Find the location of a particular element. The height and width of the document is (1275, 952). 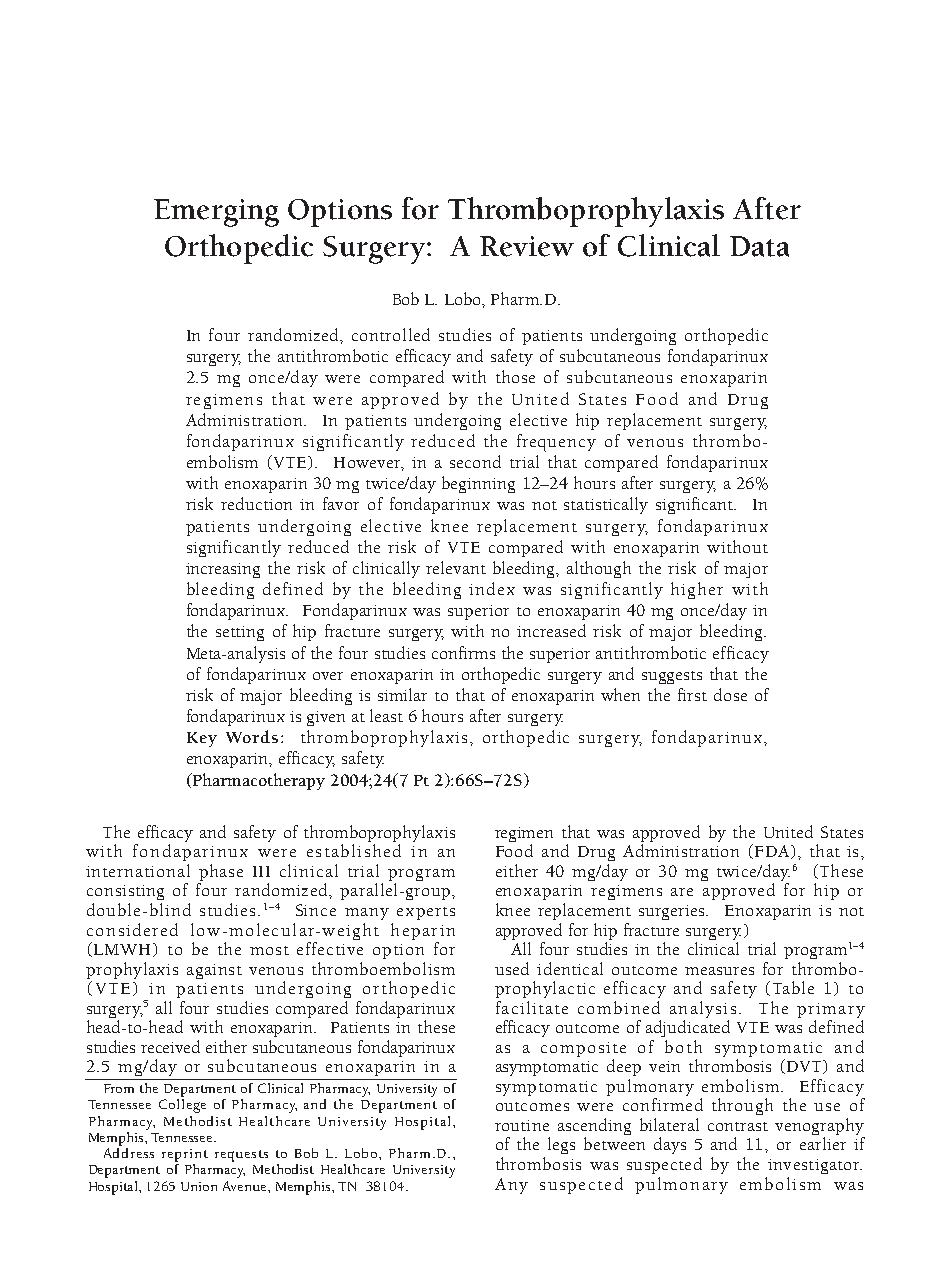

higher is located at coordinates (697, 590).
